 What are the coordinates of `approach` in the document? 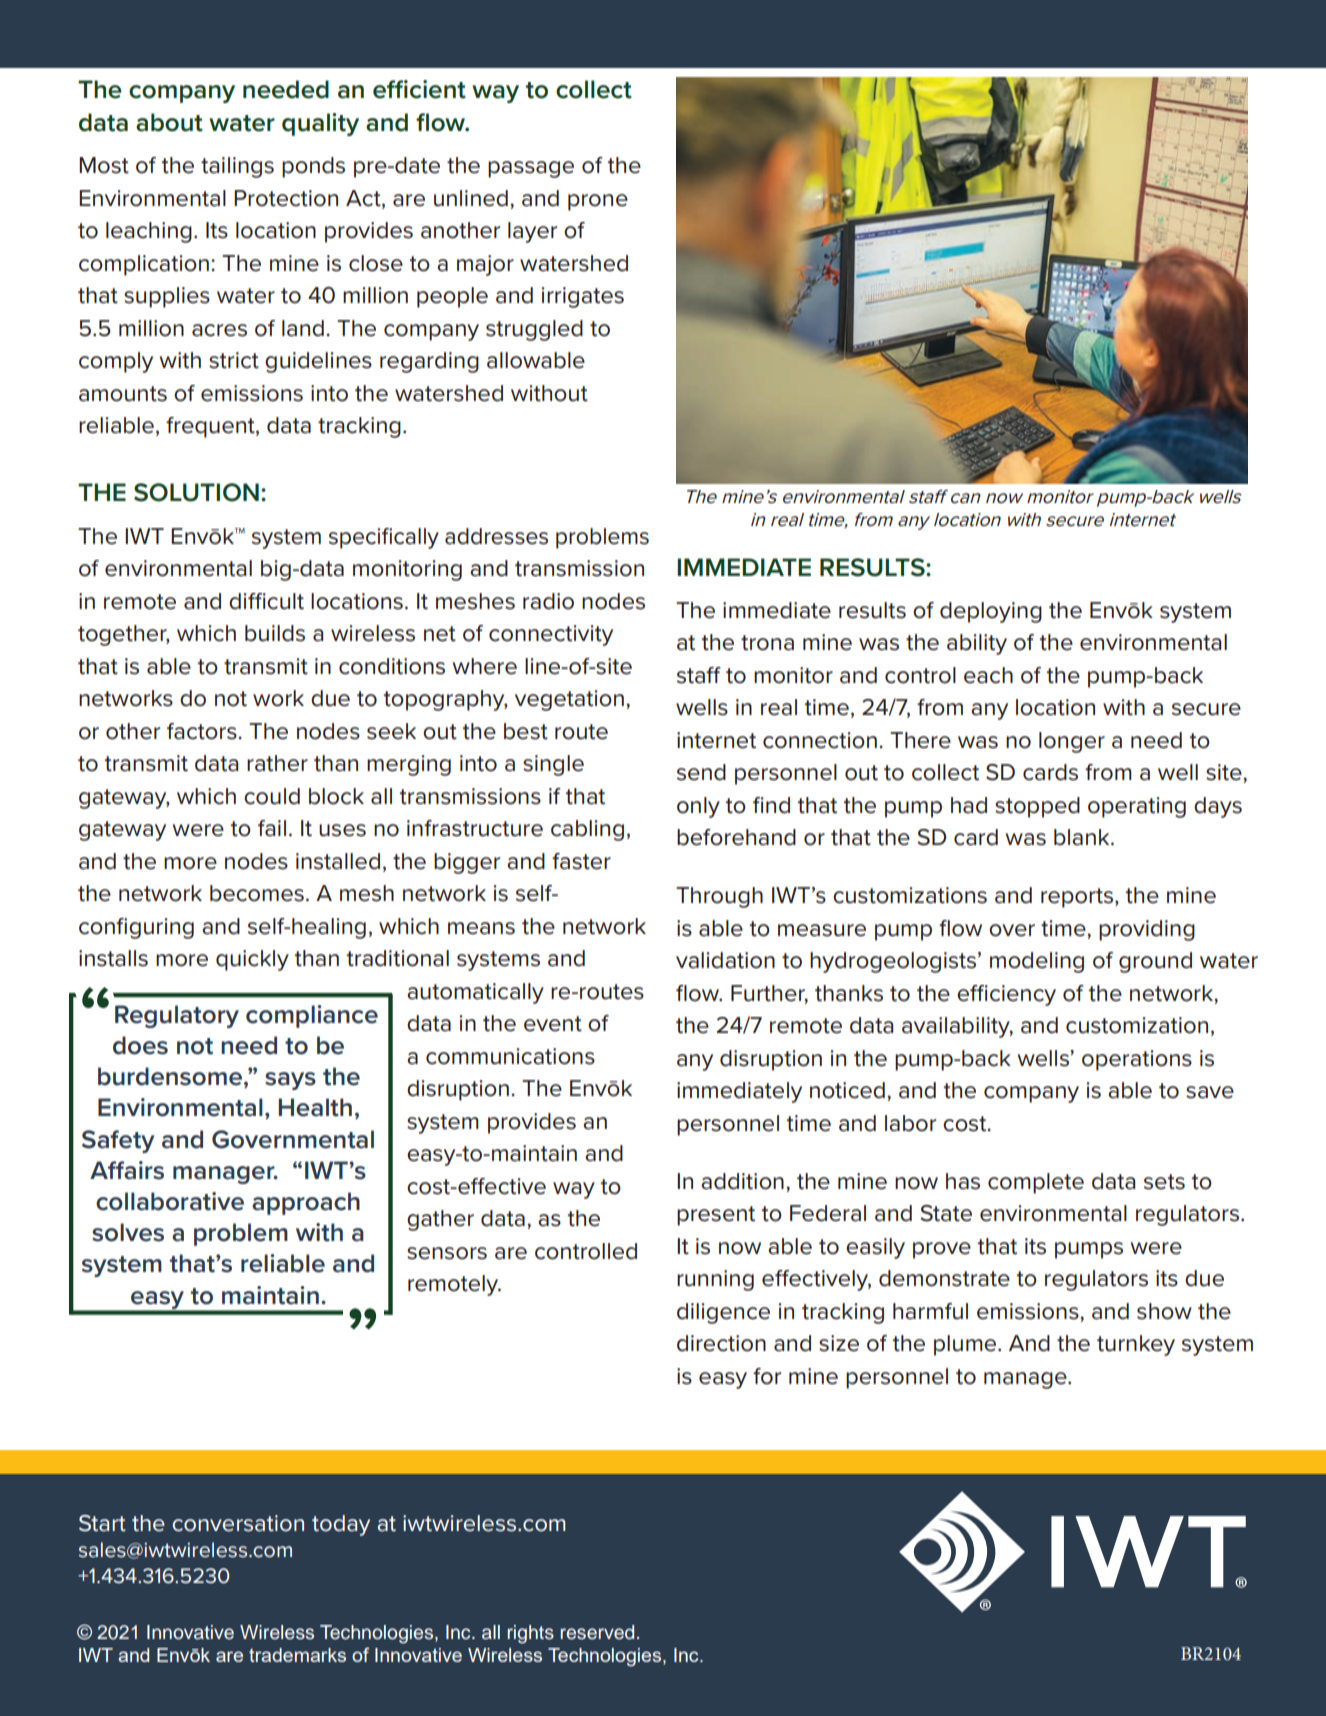 It's located at (306, 1203).
